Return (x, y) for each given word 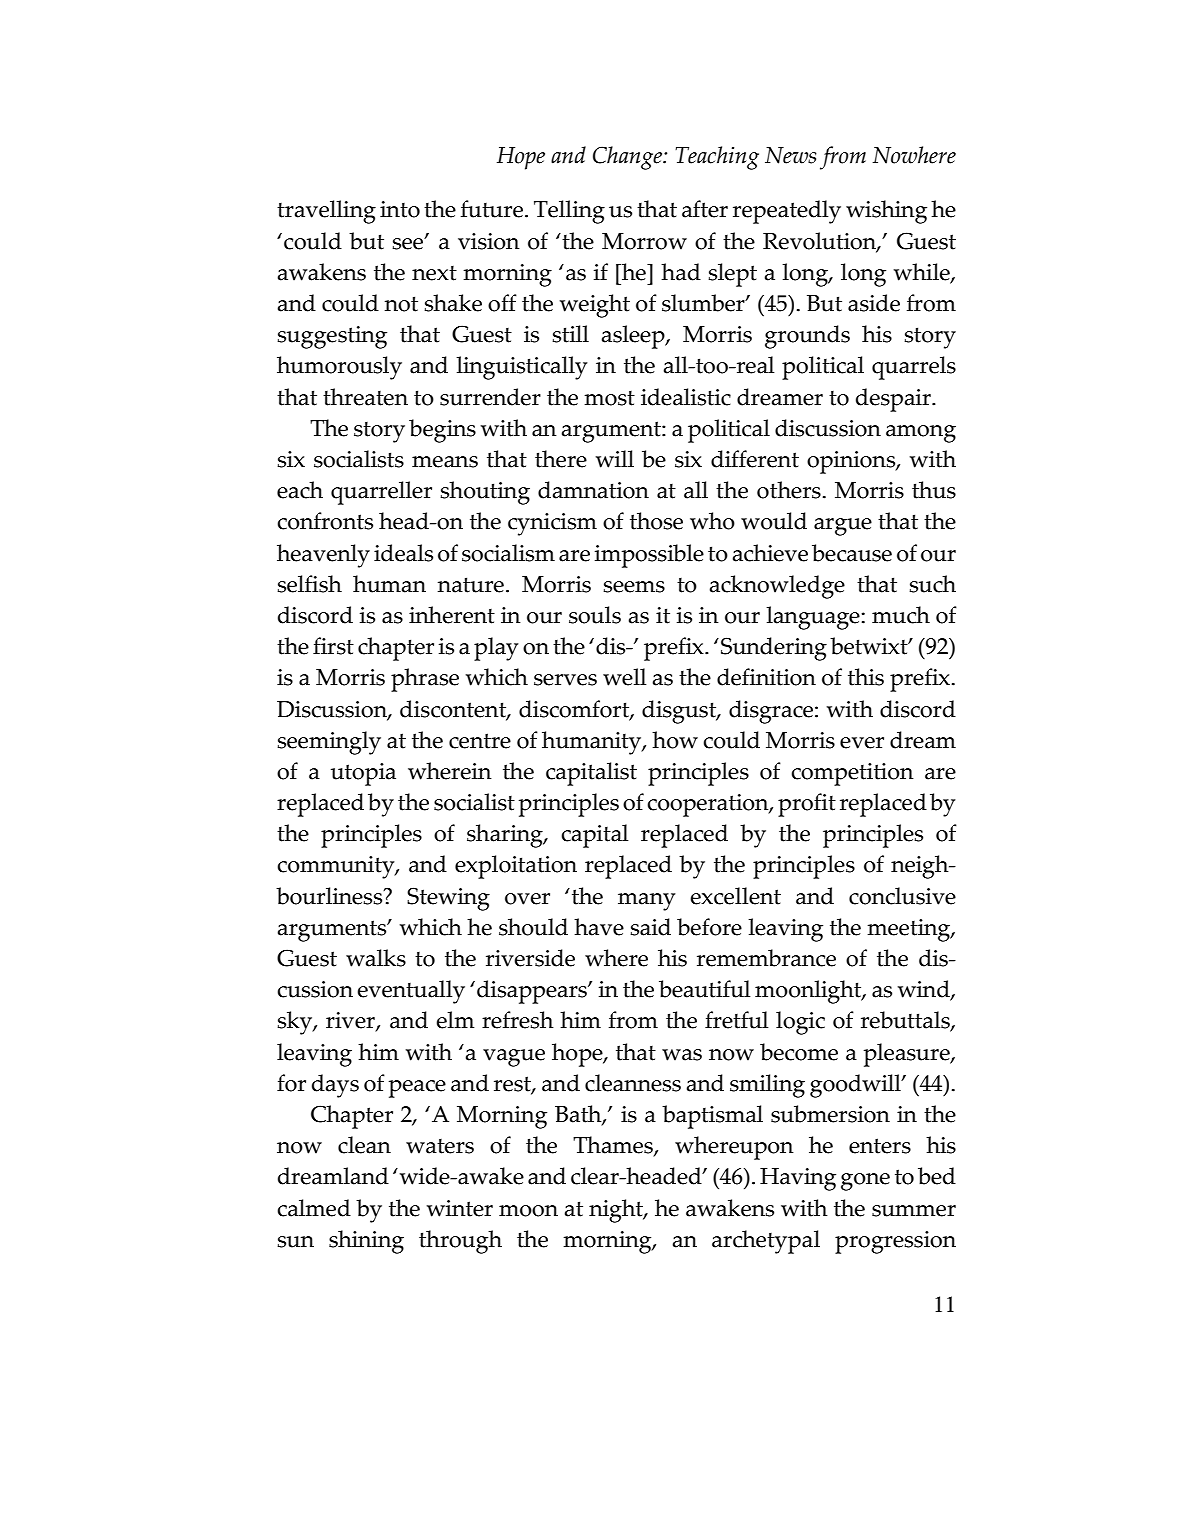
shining (366, 1242)
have (599, 927)
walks (376, 958)
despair (894, 400)
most (609, 398)
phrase (425, 680)
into (400, 209)
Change (628, 158)
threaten (365, 397)
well (624, 677)
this (866, 677)
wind (925, 990)
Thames (614, 1146)
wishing (886, 212)
